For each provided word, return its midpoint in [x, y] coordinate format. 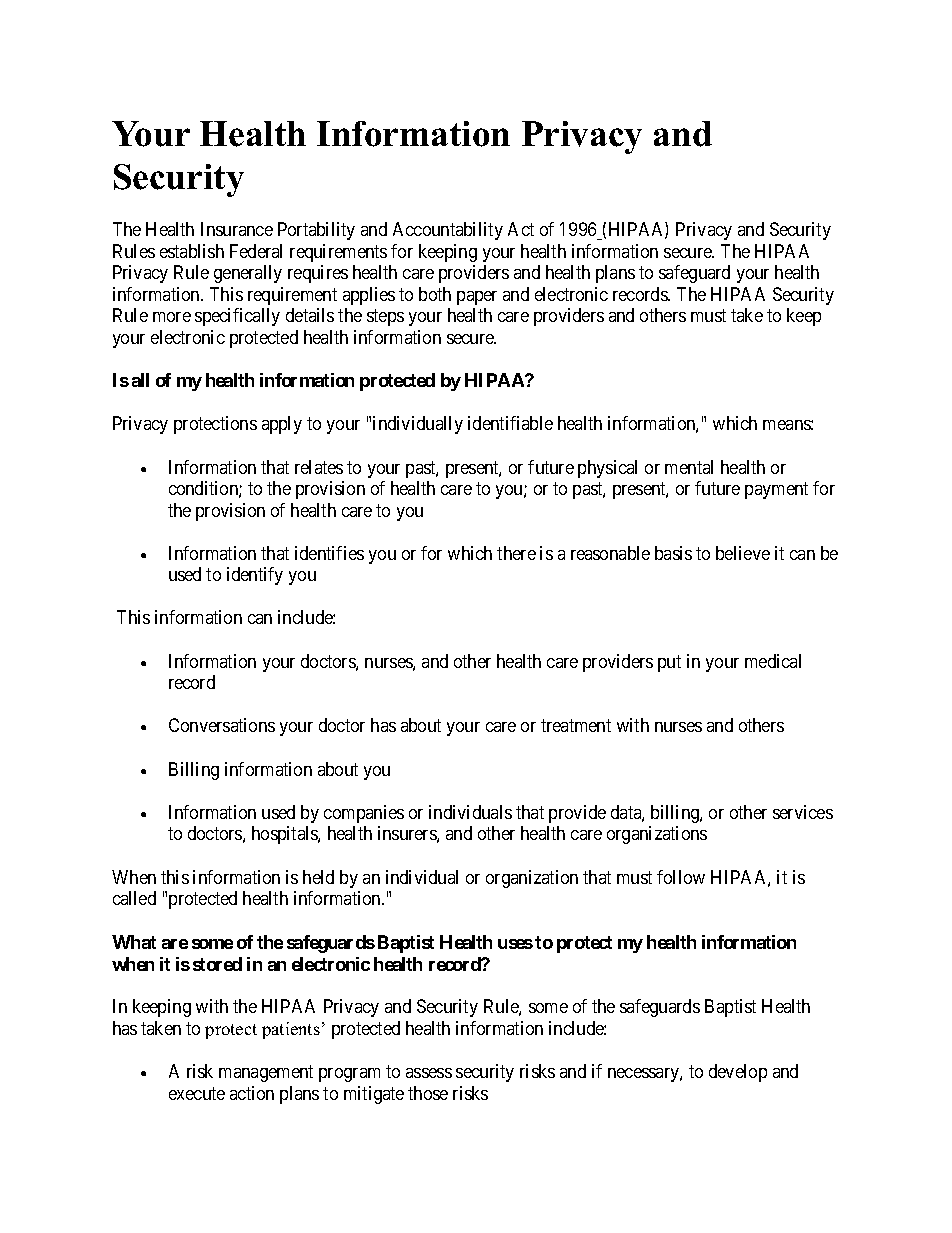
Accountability [448, 231]
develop [738, 1073]
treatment [576, 726]
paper [477, 298]
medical [773, 661]
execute [197, 1093]
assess [429, 1073]
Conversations [222, 725]
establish [192, 251]
